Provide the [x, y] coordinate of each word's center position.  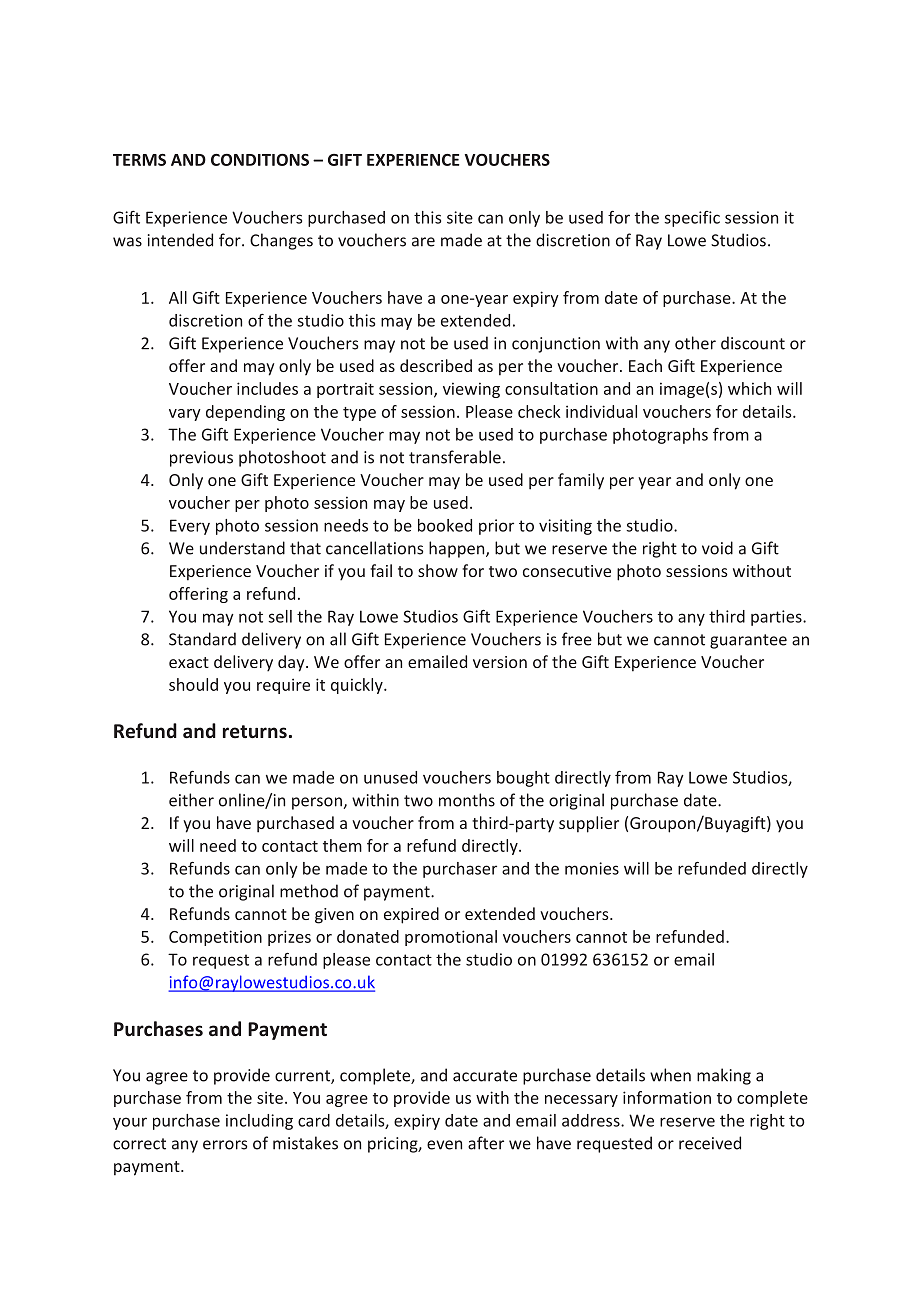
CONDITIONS [260, 160]
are [423, 242]
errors [225, 1145]
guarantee [748, 641]
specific [692, 219]
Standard [202, 639]
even [444, 1145]
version [500, 662]
